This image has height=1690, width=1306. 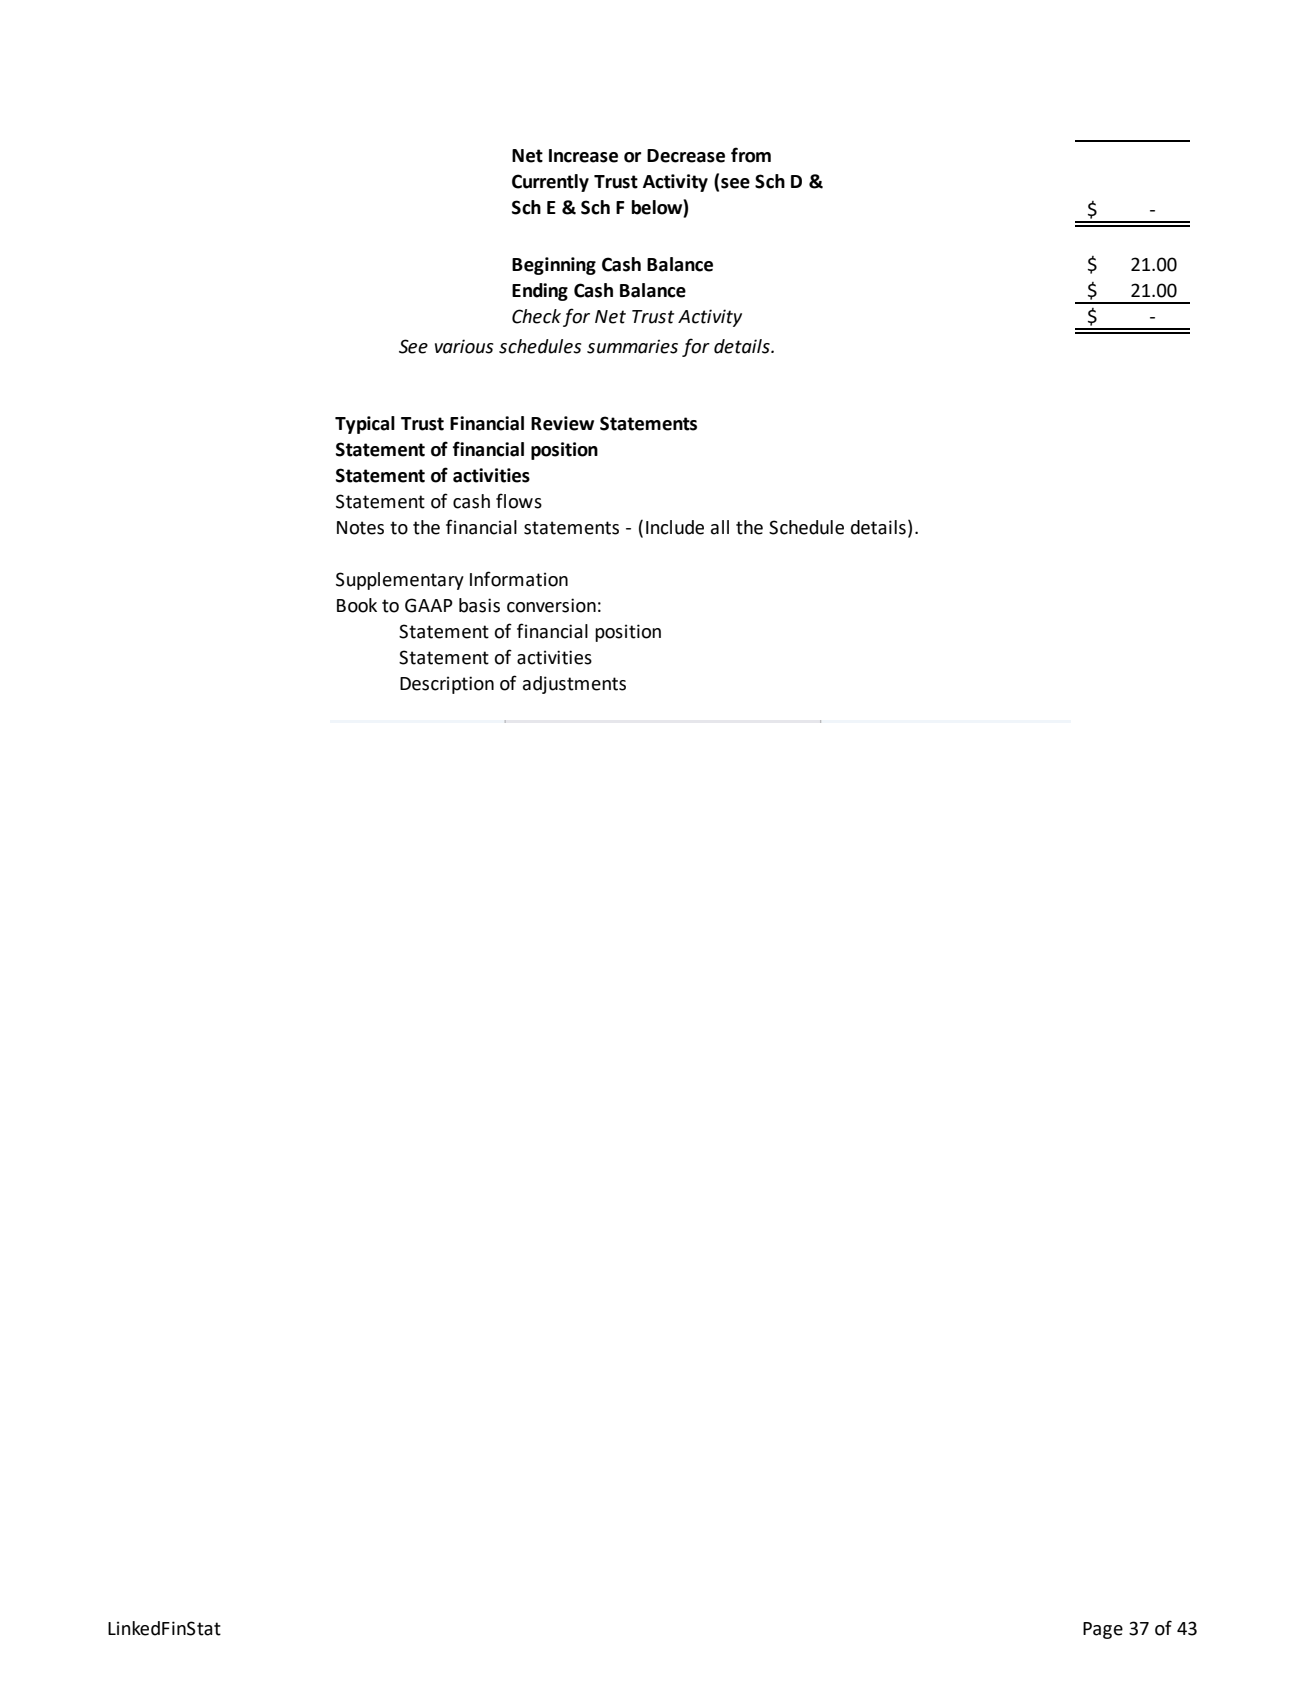 What do you see at coordinates (751, 155) in the image?
I see `from` at bounding box center [751, 155].
